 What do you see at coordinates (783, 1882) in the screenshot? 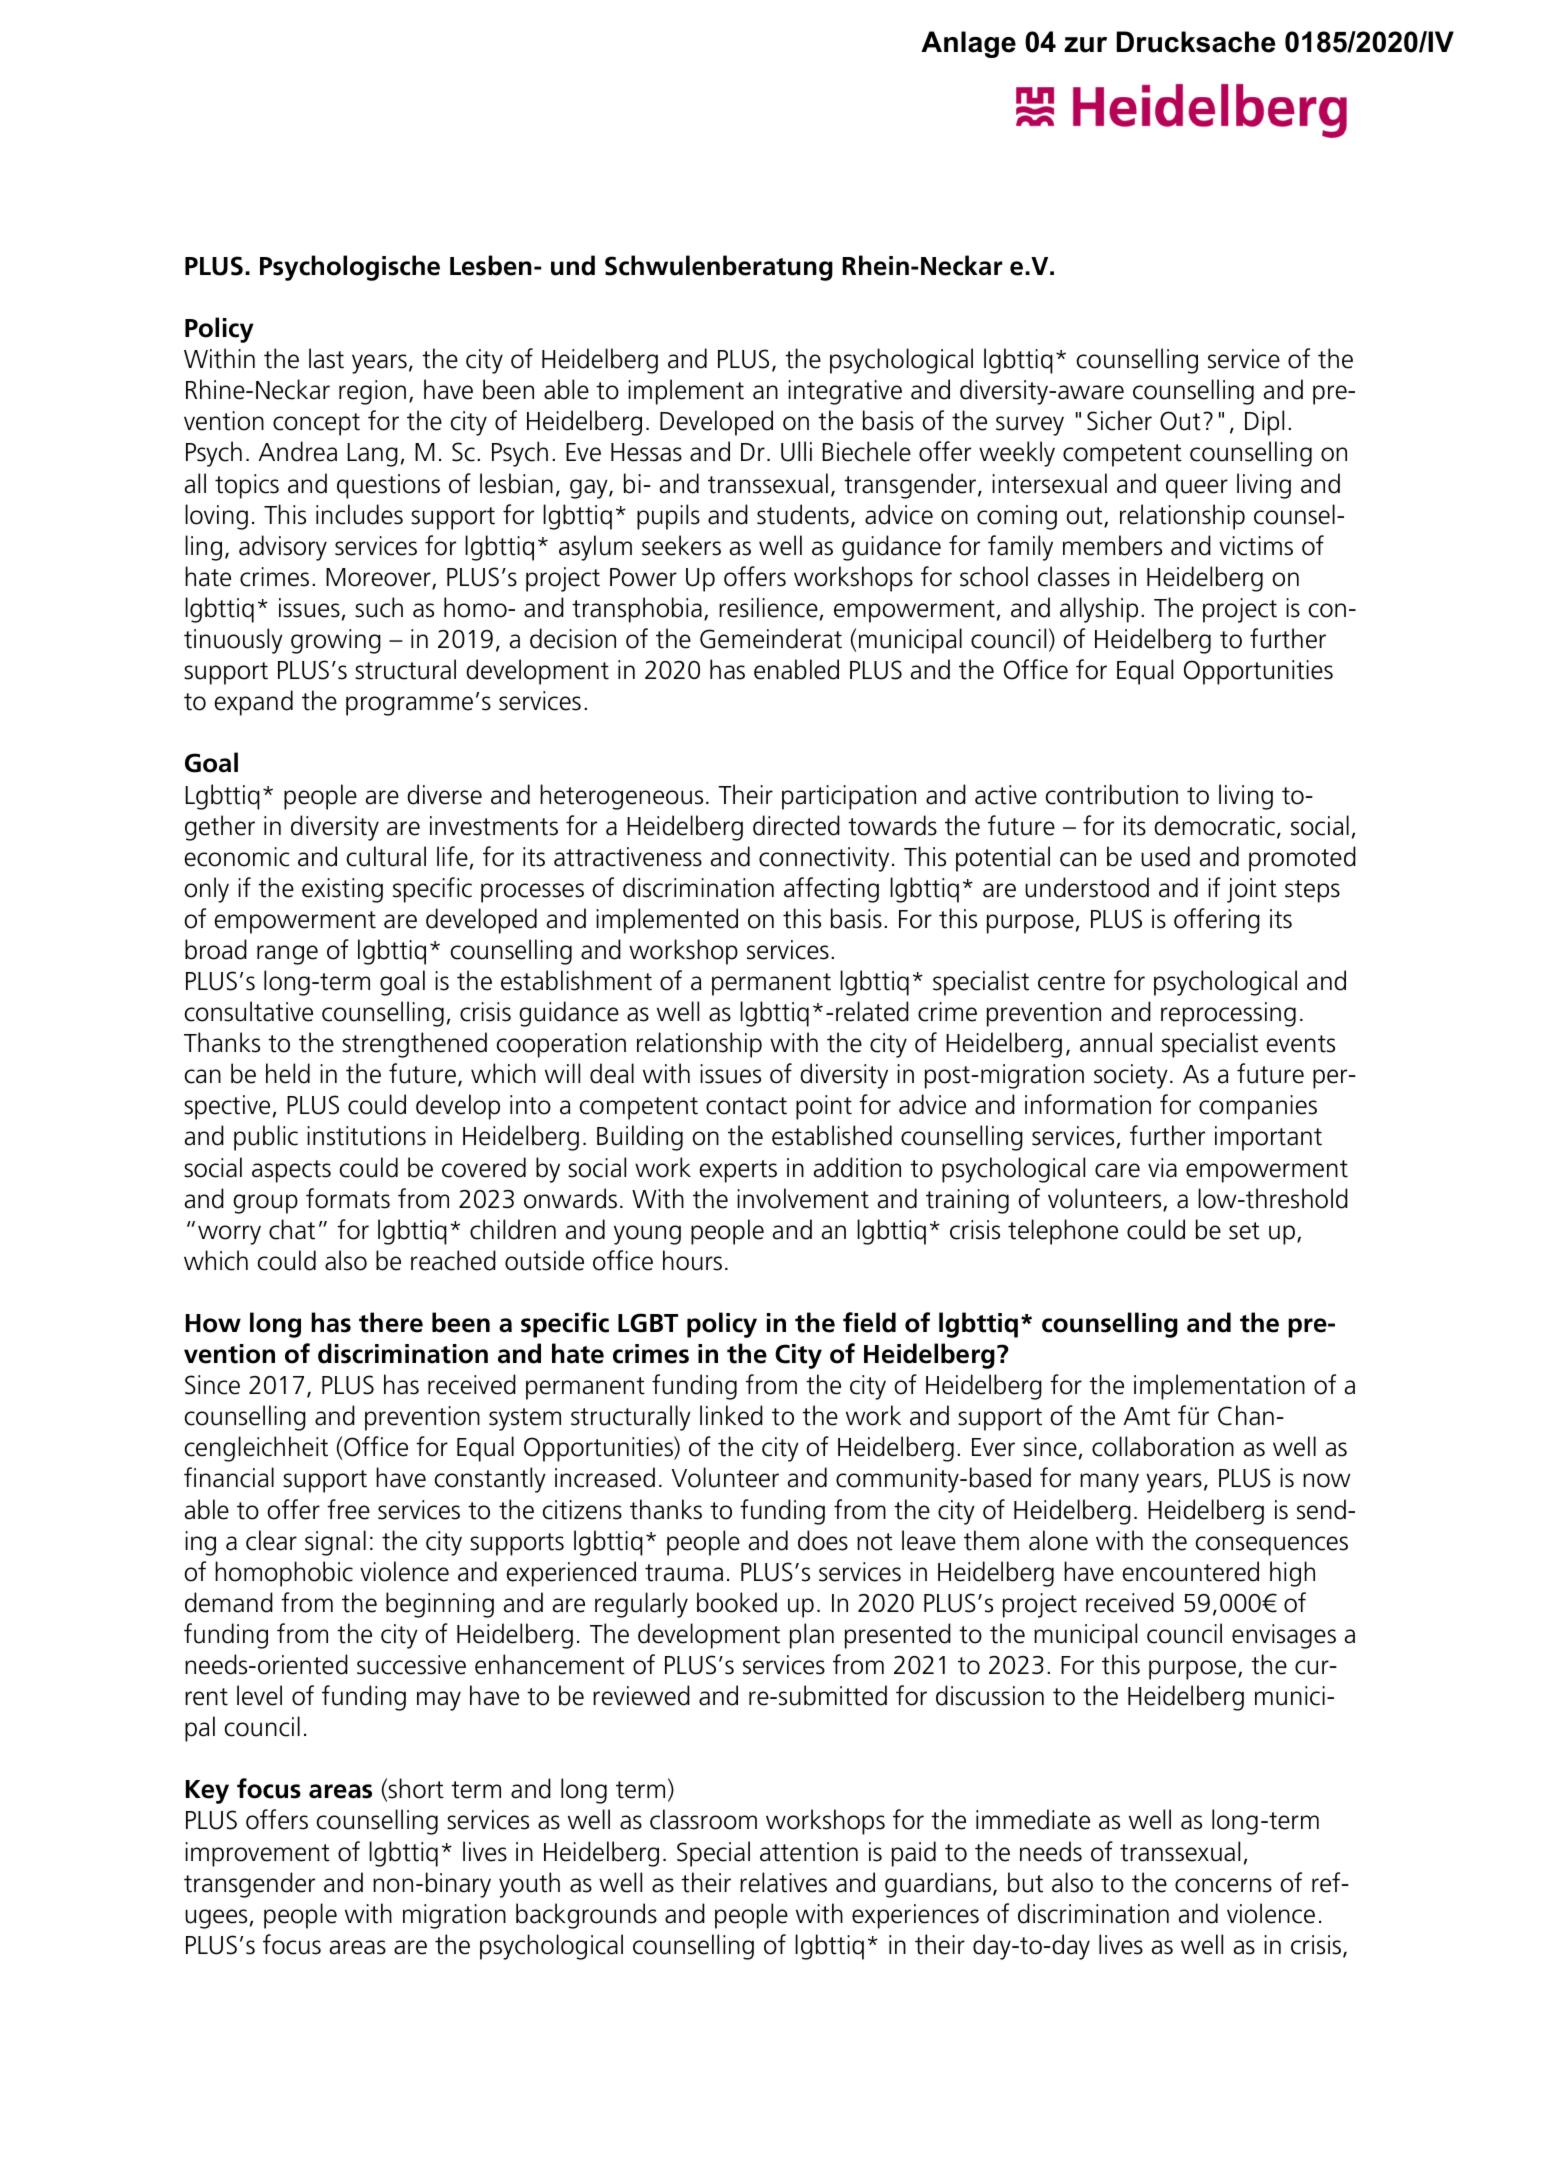
I see `relatives` at bounding box center [783, 1882].
